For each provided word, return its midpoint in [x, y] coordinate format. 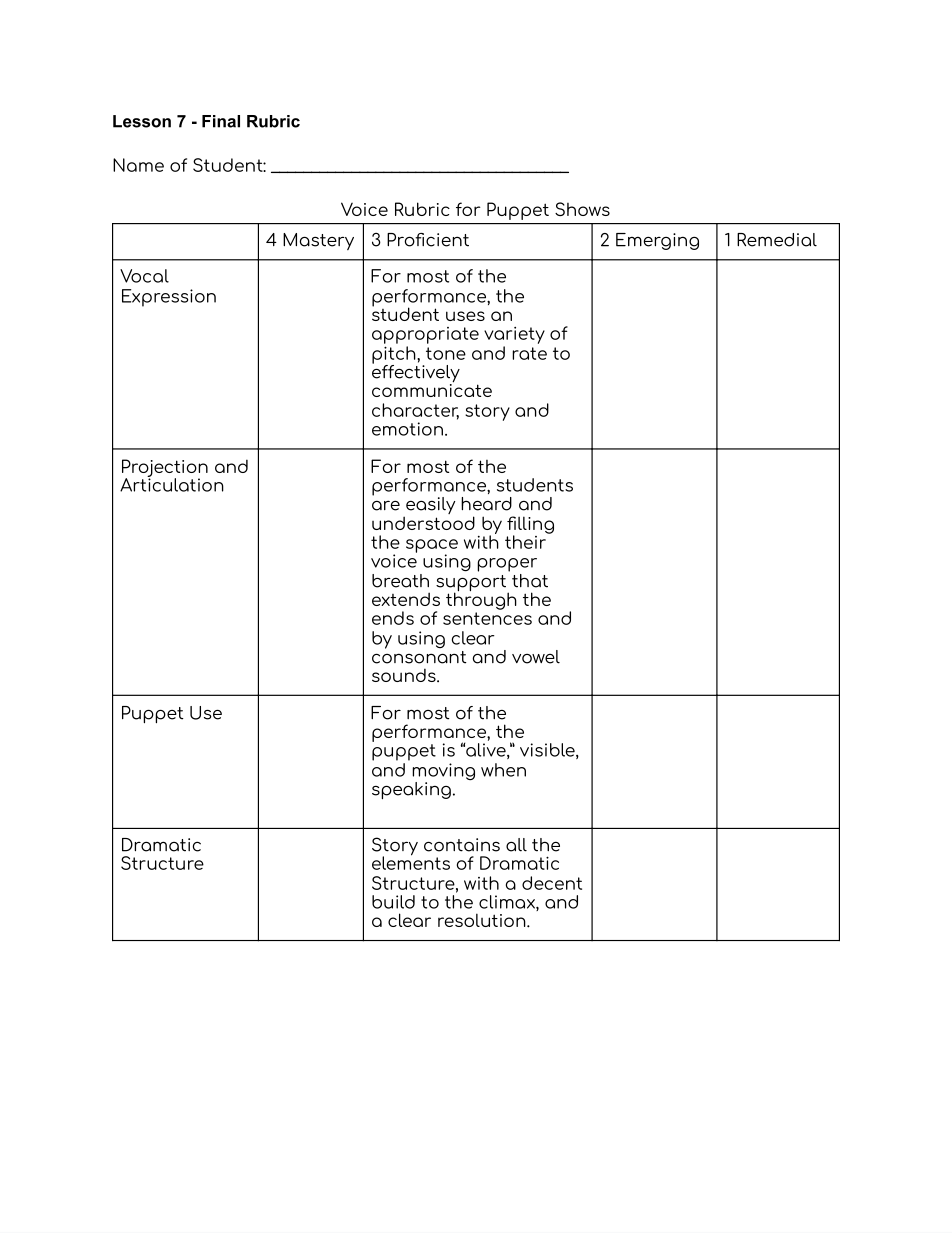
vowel [536, 657]
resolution [483, 920]
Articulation [172, 484]
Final [221, 121]
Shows [582, 209]
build [393, 902]
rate [529, 353]
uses [465, 316]
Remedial [777, 240]
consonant [419, 656]
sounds [405, 675]
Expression [169, 298]
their [526, 541]
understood [423, 523]
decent [552, 883]
